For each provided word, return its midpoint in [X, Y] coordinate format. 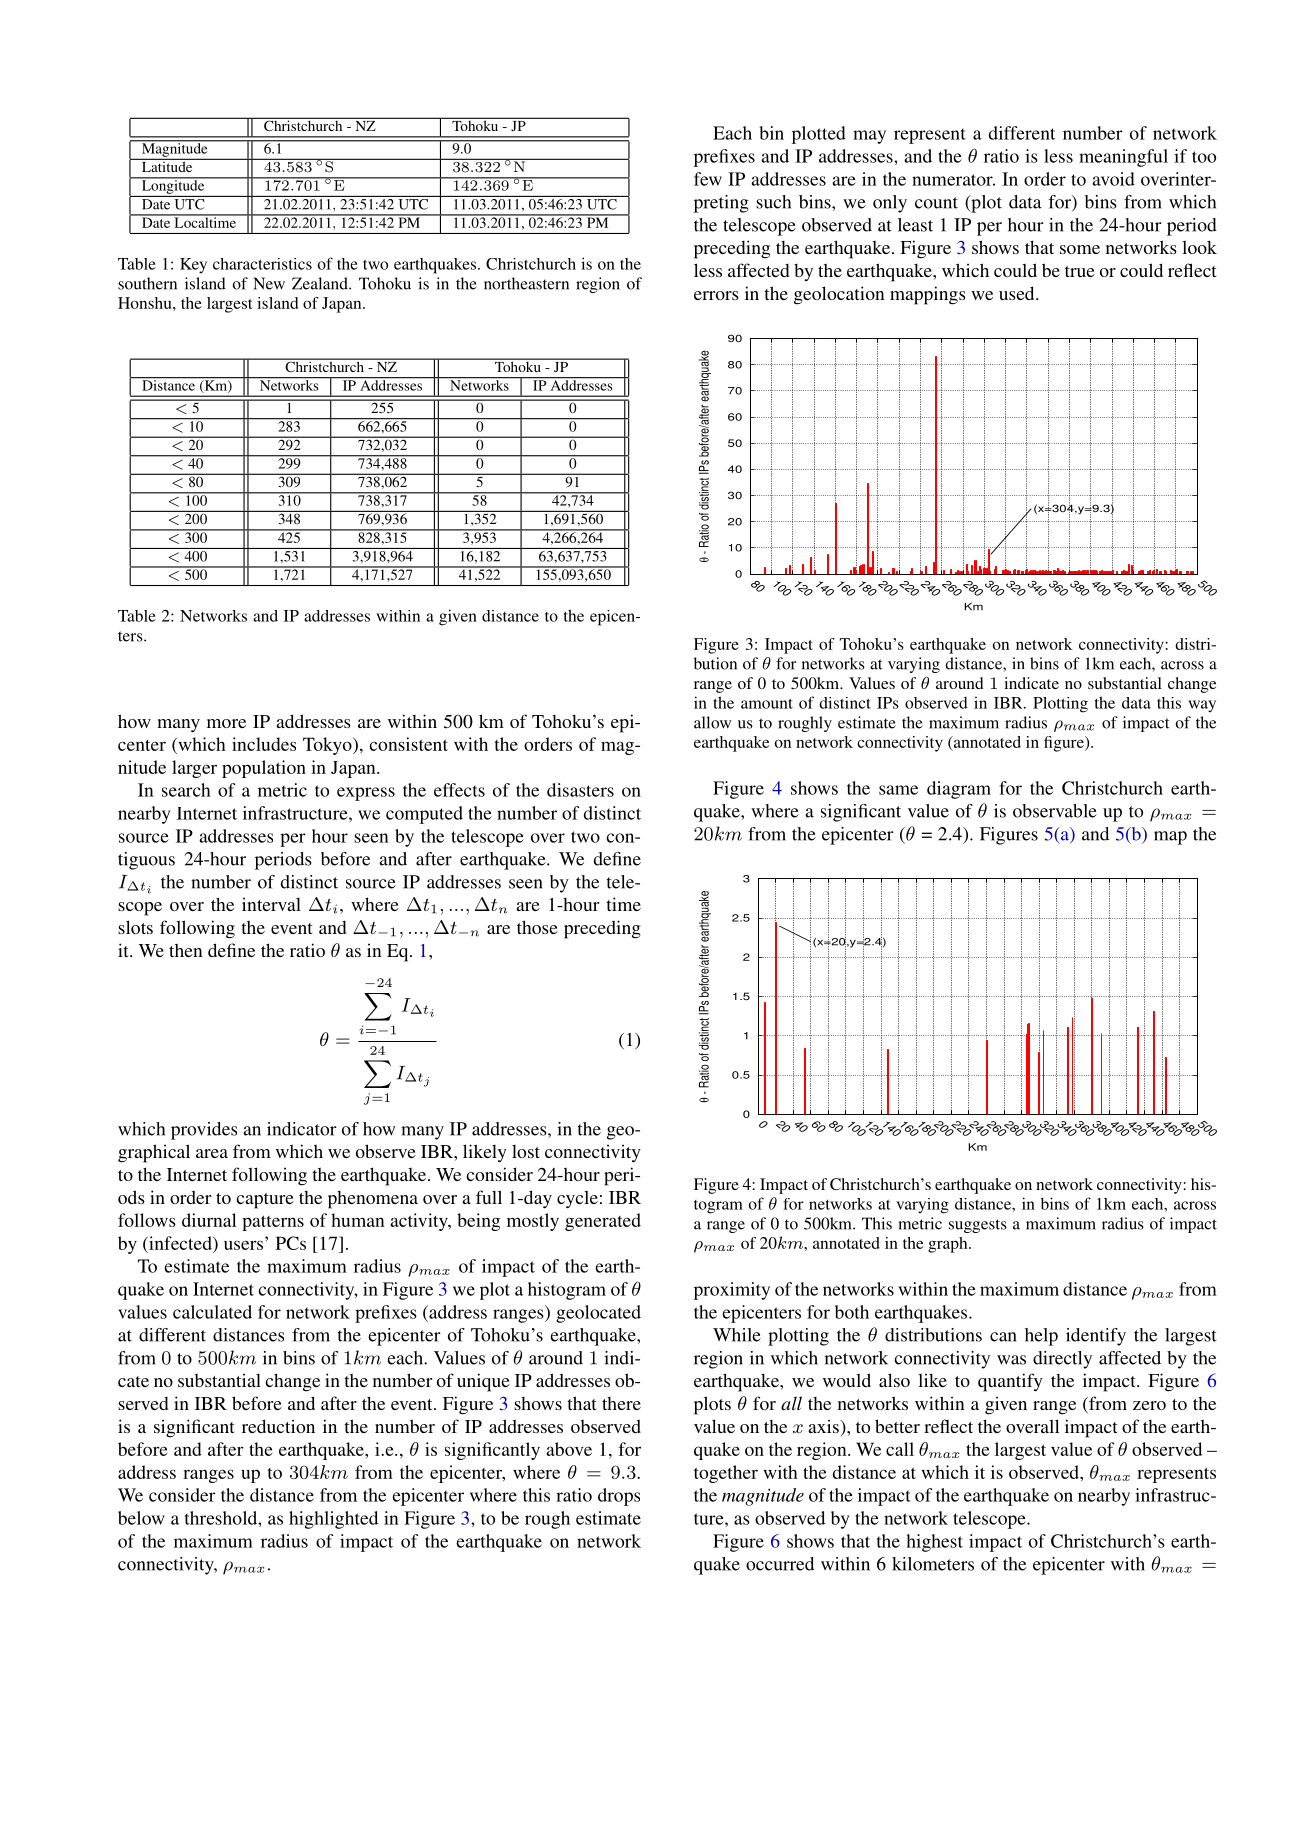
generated [603, 1222]
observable [1055, 811]
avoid [1113, 179]
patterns [273, 1223]
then [186, 950]
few [708, 179]
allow [712, 722]
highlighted [333, 1520]
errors [716, 295]
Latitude [167, 165]
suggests [978, 1226]
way [1202, 706]
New [269, 283]
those [537, 927]
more [226, 723]
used [1018, 293]
